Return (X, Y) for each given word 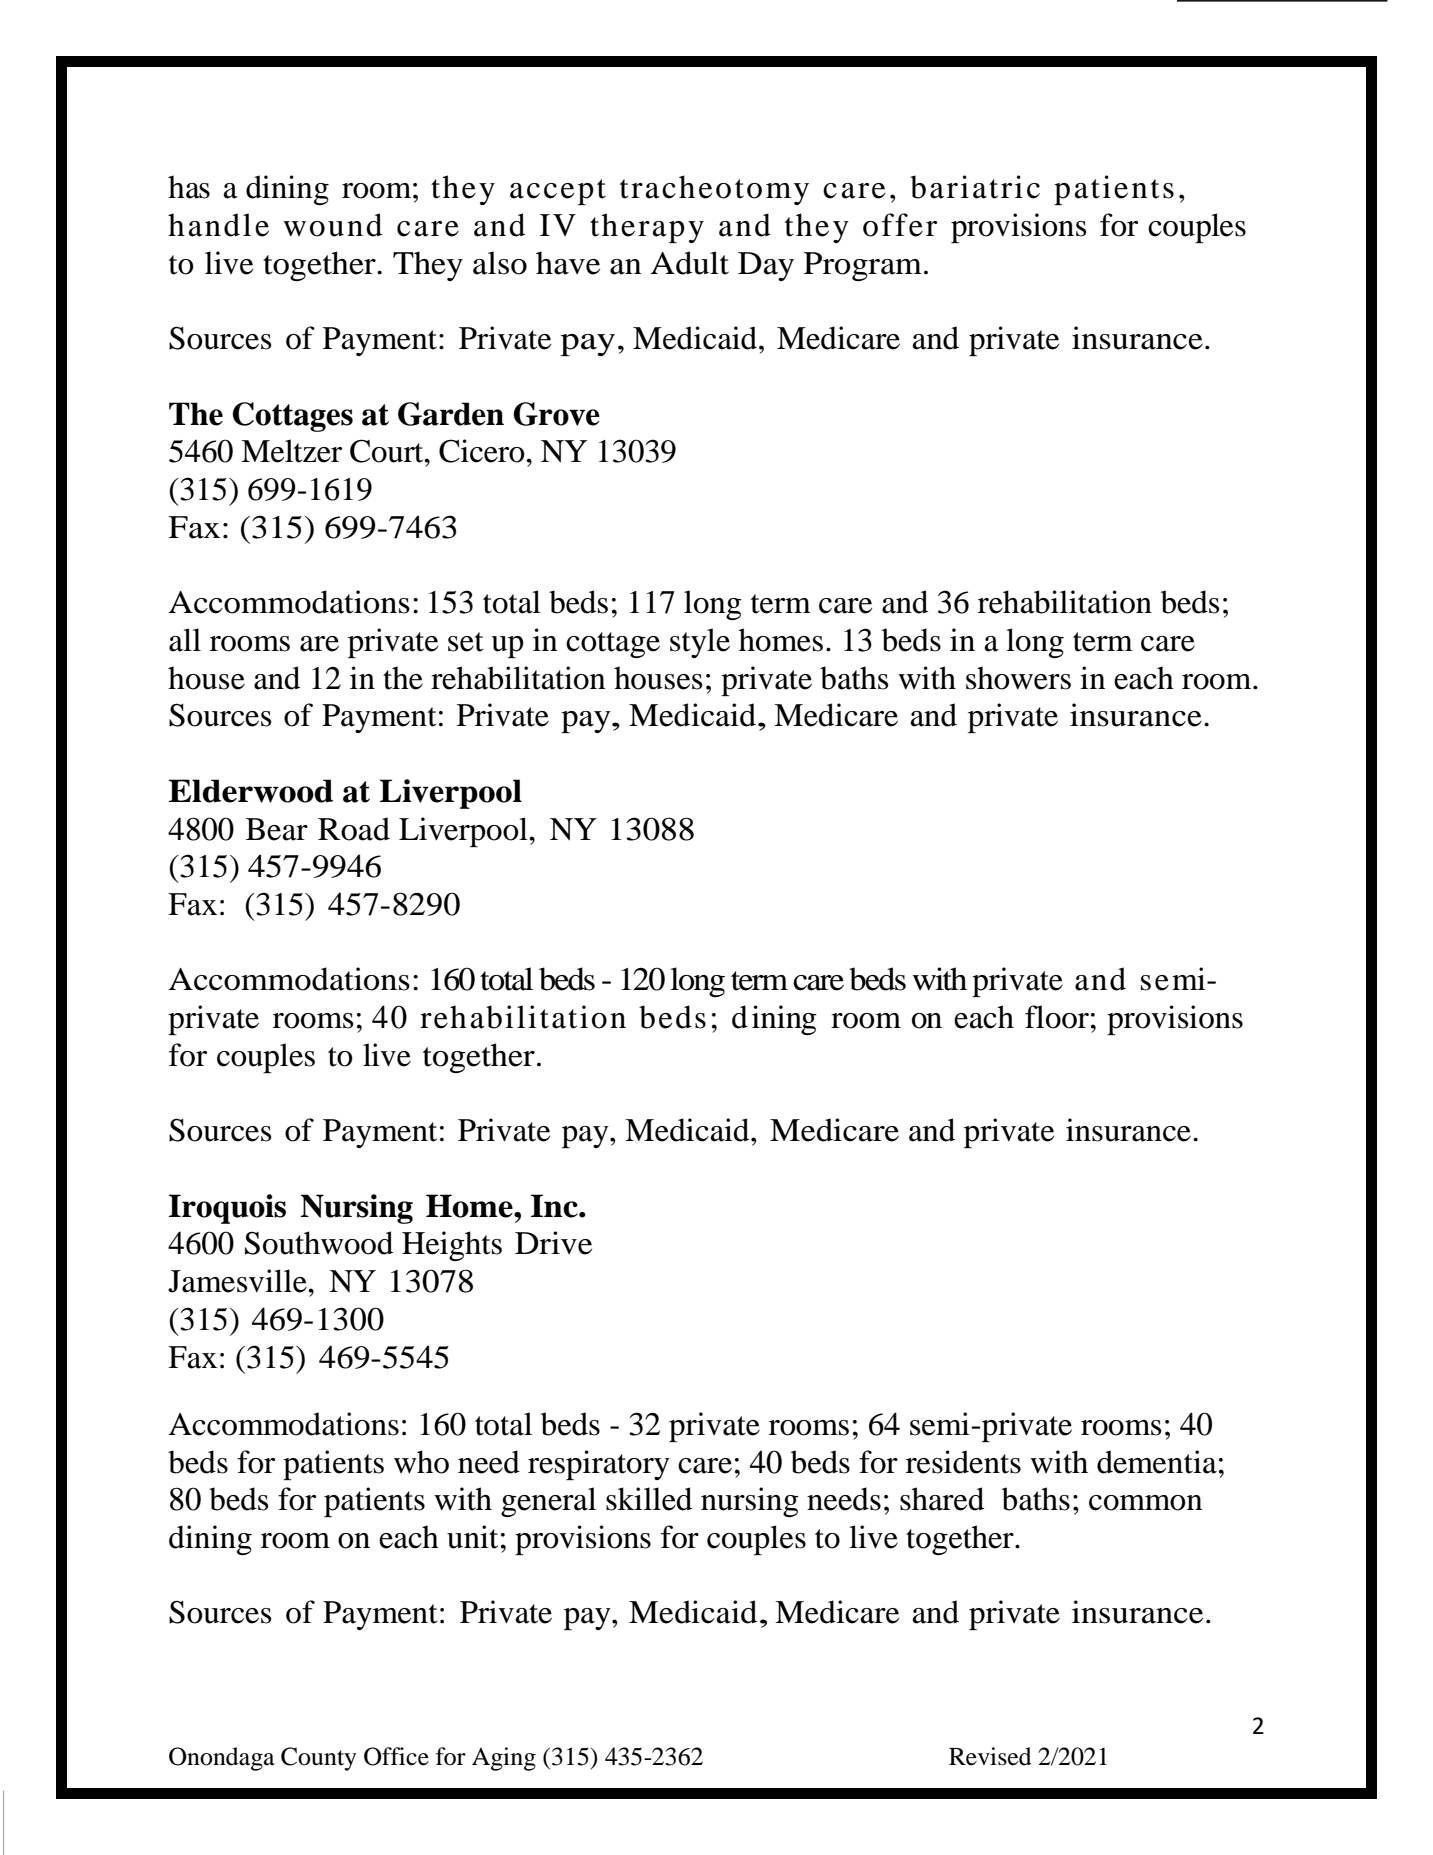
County (318, 1759)
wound (332, 225)
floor (1057, 1017)
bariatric (975, 187)
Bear (277, 829)
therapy (647, 228)
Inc (555, 1206)
